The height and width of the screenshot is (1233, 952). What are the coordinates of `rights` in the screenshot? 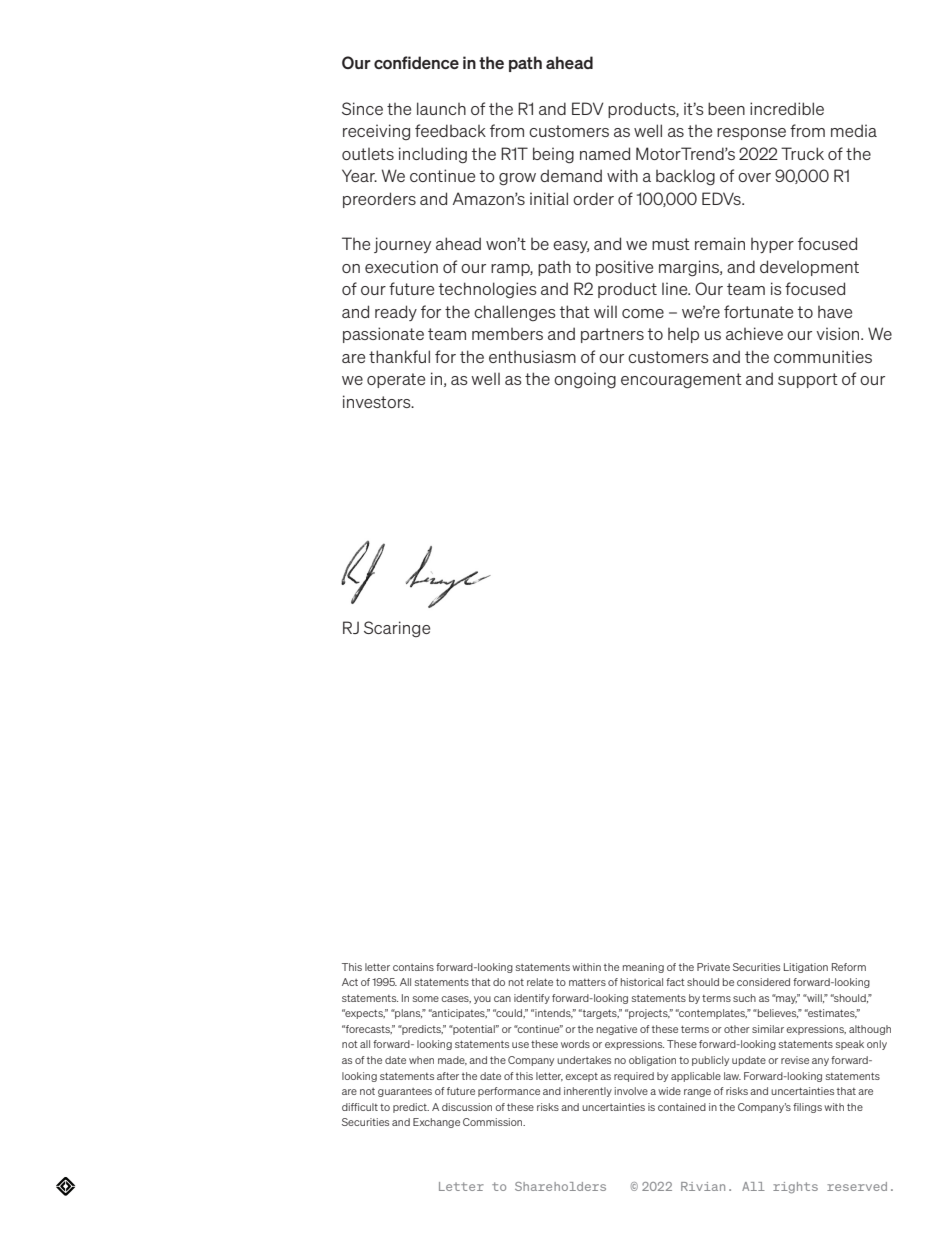 It's located at (795, 1188).
